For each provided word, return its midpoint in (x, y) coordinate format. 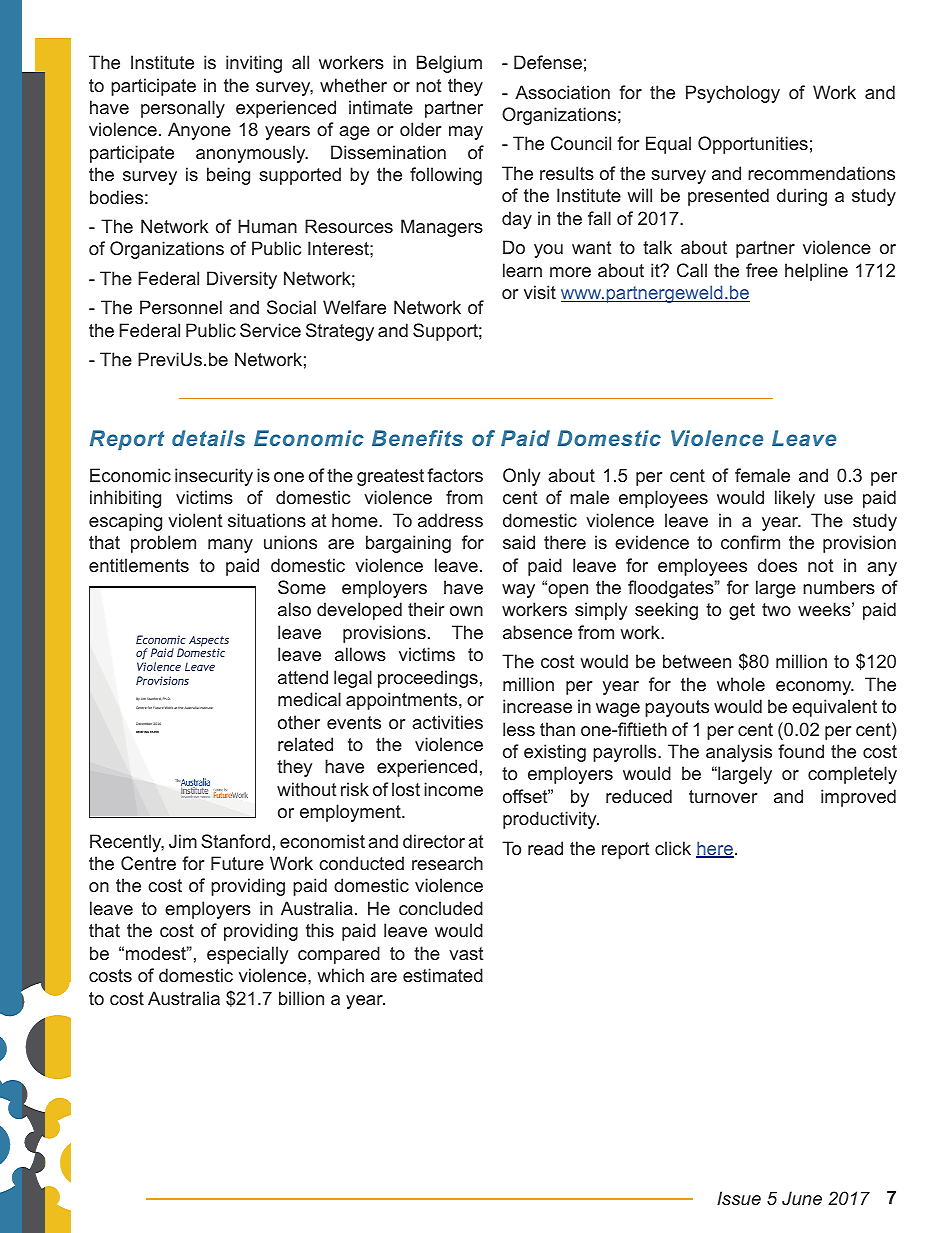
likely (795, 499)
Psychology (733, 94)
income (453, 789)
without (306, 789)
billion (301, 998)
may (466, 133)
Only (521, 477)
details (208, 438)
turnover (723, 796)
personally (183, 109)
